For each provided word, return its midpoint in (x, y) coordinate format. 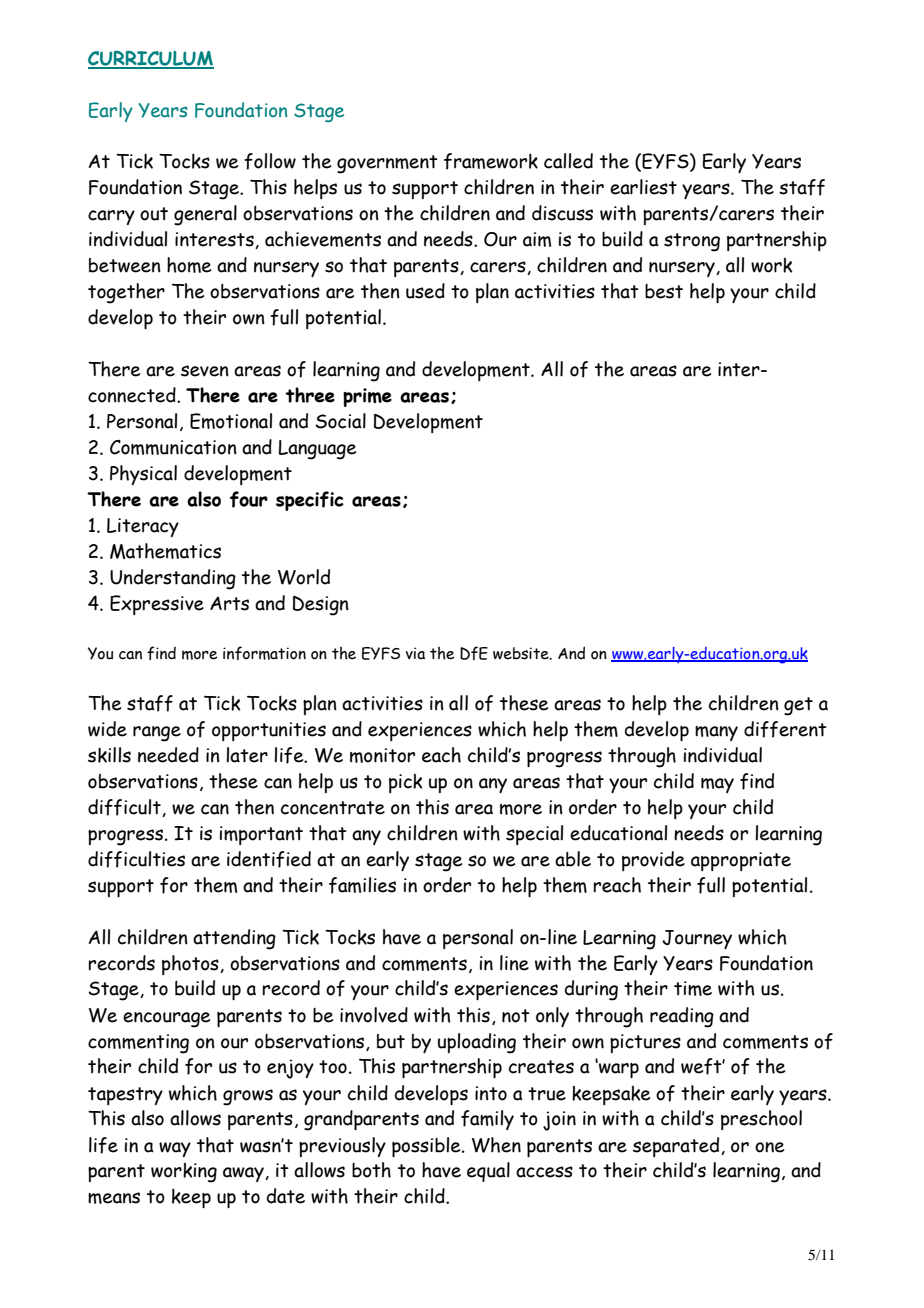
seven (205, 371)
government (387, 164)
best (664, 291)
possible (427, 1147)
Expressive (157, 605)
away (244, 1174)
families (362, 885)
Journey (697, 939)
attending (234, 939)
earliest (643, 187)
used (425, 291)
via (415, 653)
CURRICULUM (151, 59)
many (716, 733)
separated (676, 1147)
